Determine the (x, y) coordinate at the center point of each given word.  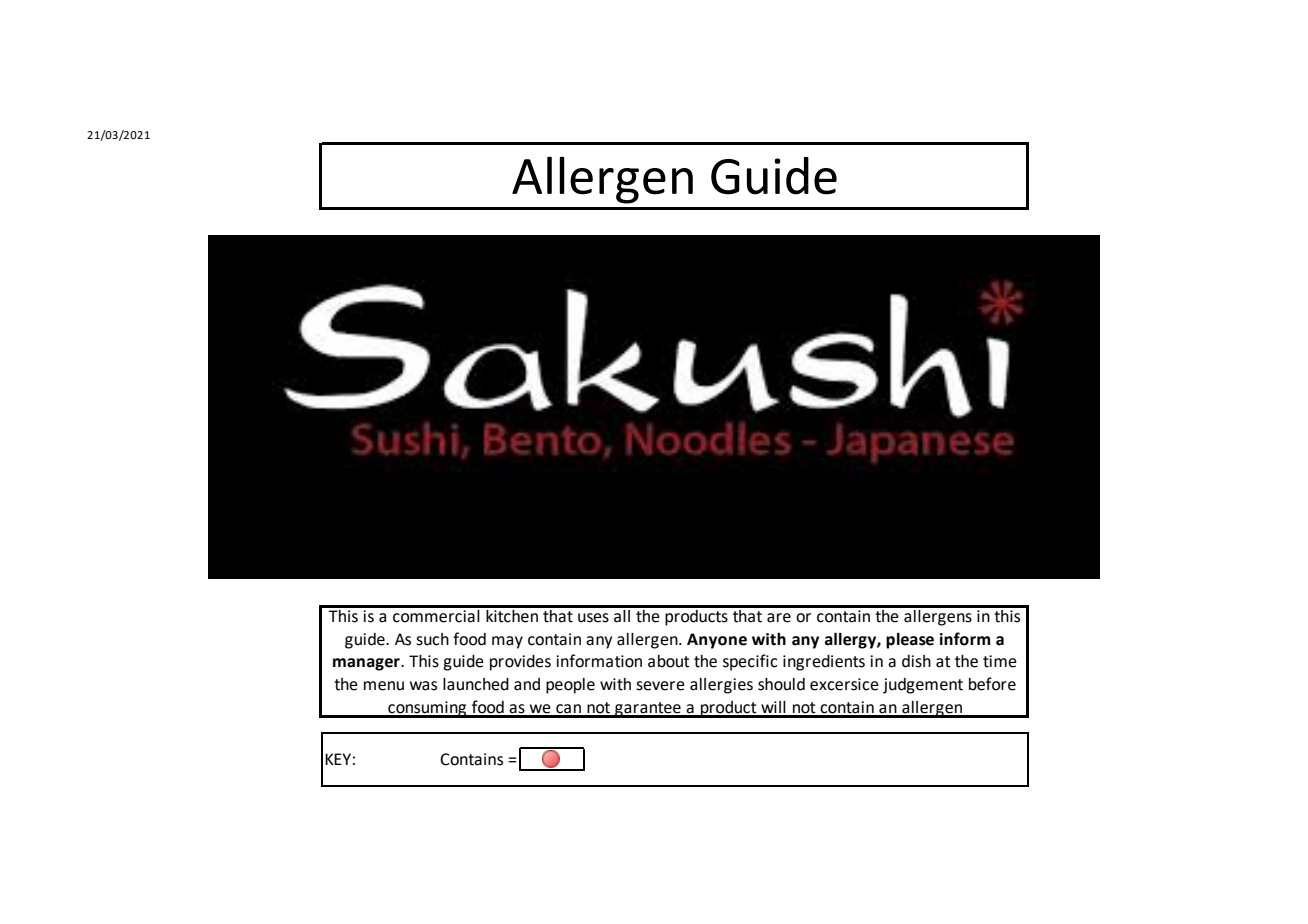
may (507, 642)
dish (916, 661)
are (779, 618)
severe (660, 686)
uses (593, 618)
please (910, 641)
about (669, 661)
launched (476, 684)
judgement (923, 686)
